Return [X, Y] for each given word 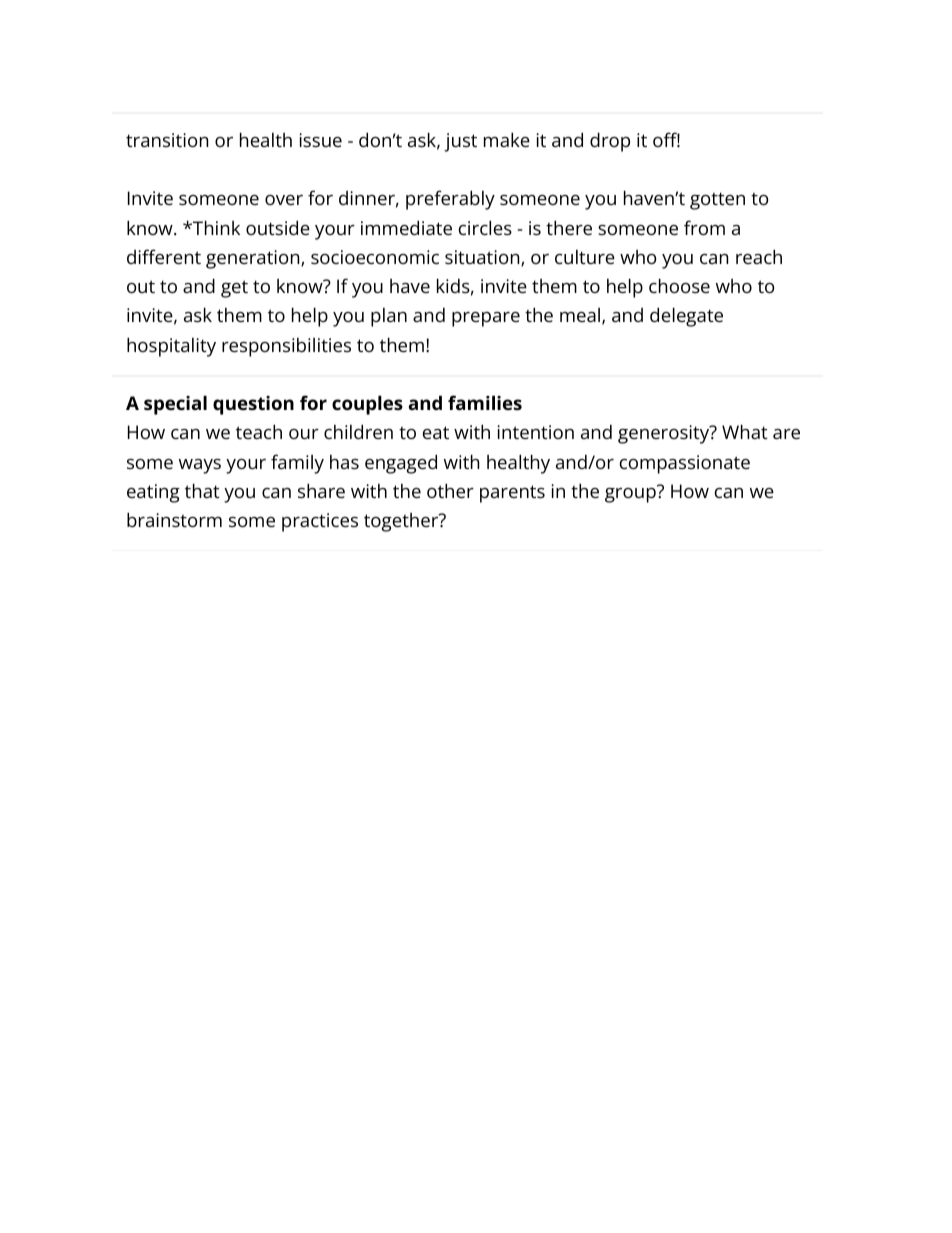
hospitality [171, 347]
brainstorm [174, 519]
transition [167, 140]
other [450, 490]
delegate [686, 317]
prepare [486, 319]
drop [610, 142]
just [460, 142]
